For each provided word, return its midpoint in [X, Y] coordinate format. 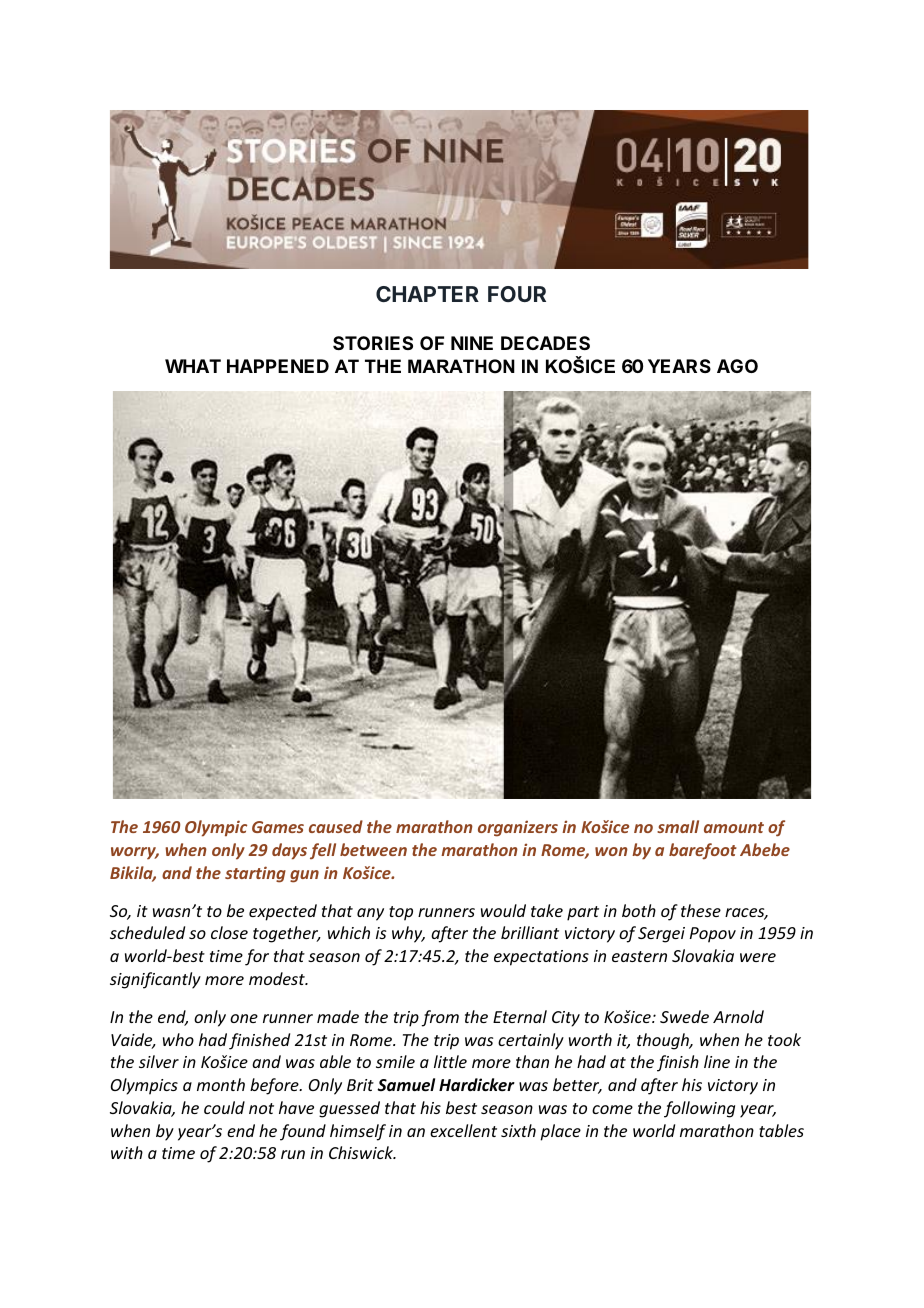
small [678, 826]
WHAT [193, 366]
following [699, 1109]
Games [278, 827]
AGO [737, 366]
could [224, 1107]
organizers [518, 828]
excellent [463, 1130]
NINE [472, 343]
